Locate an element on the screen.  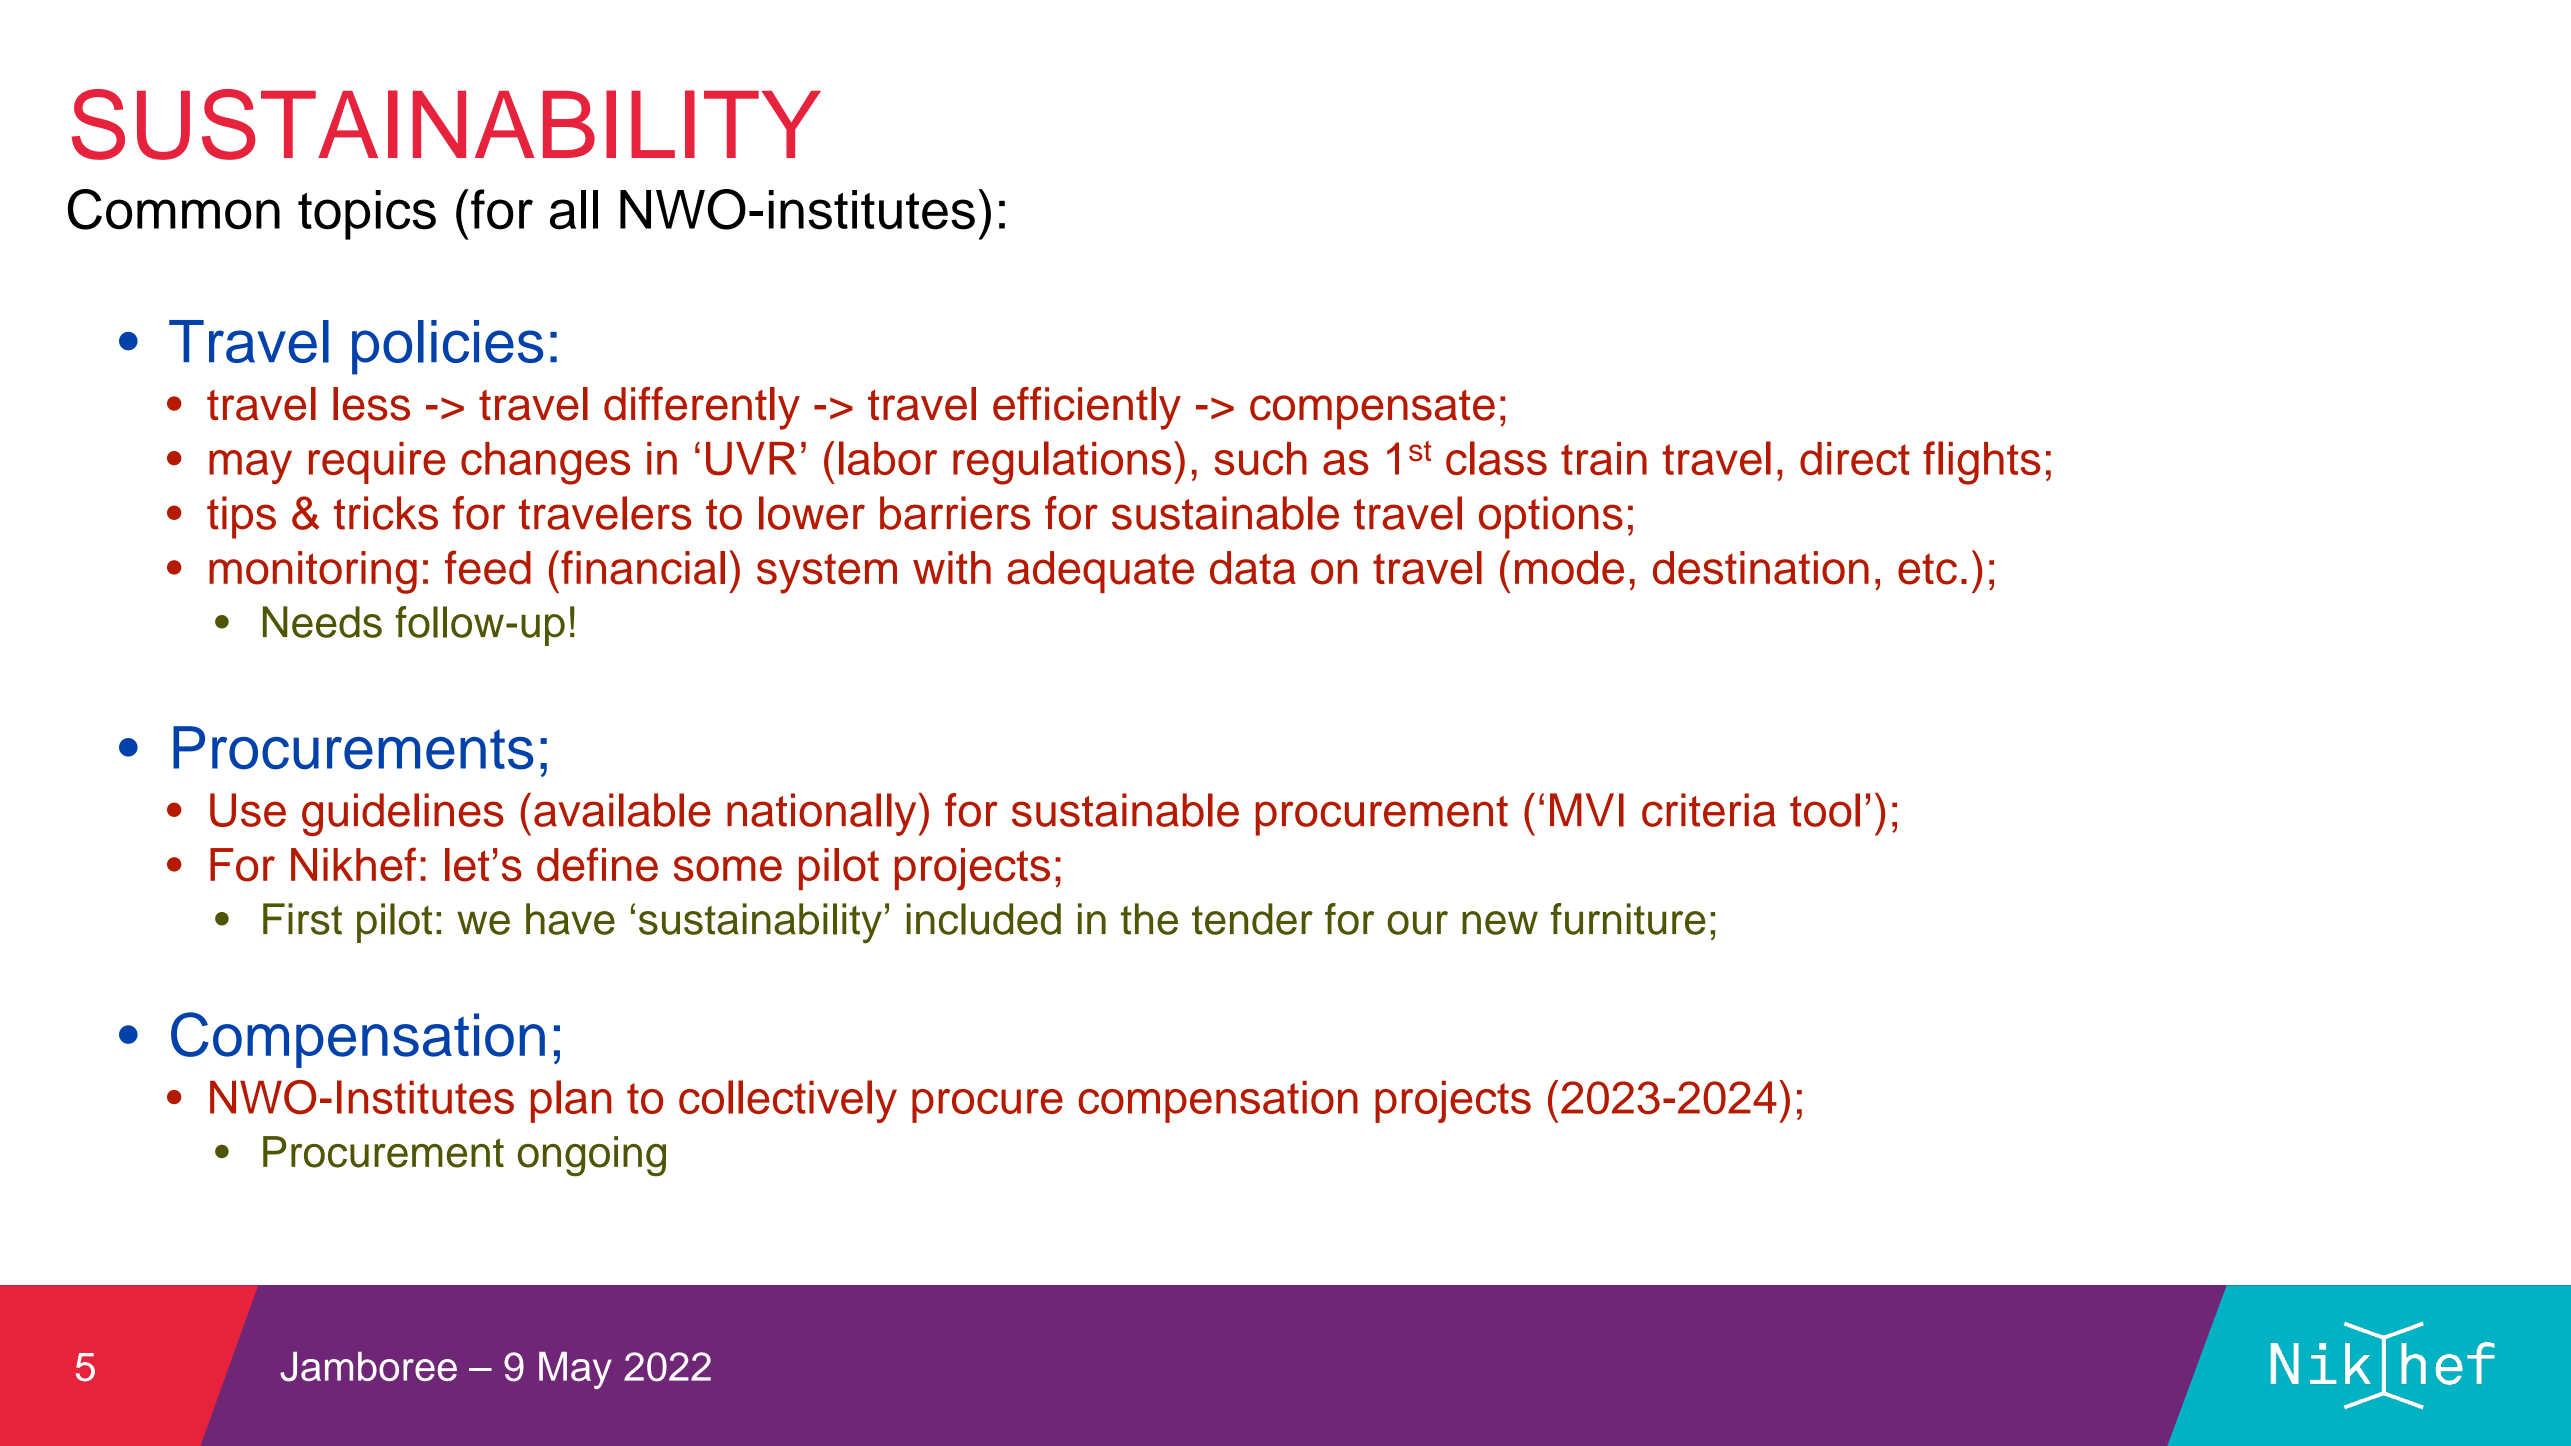
guidelines is located at coordinates (403, 814).
